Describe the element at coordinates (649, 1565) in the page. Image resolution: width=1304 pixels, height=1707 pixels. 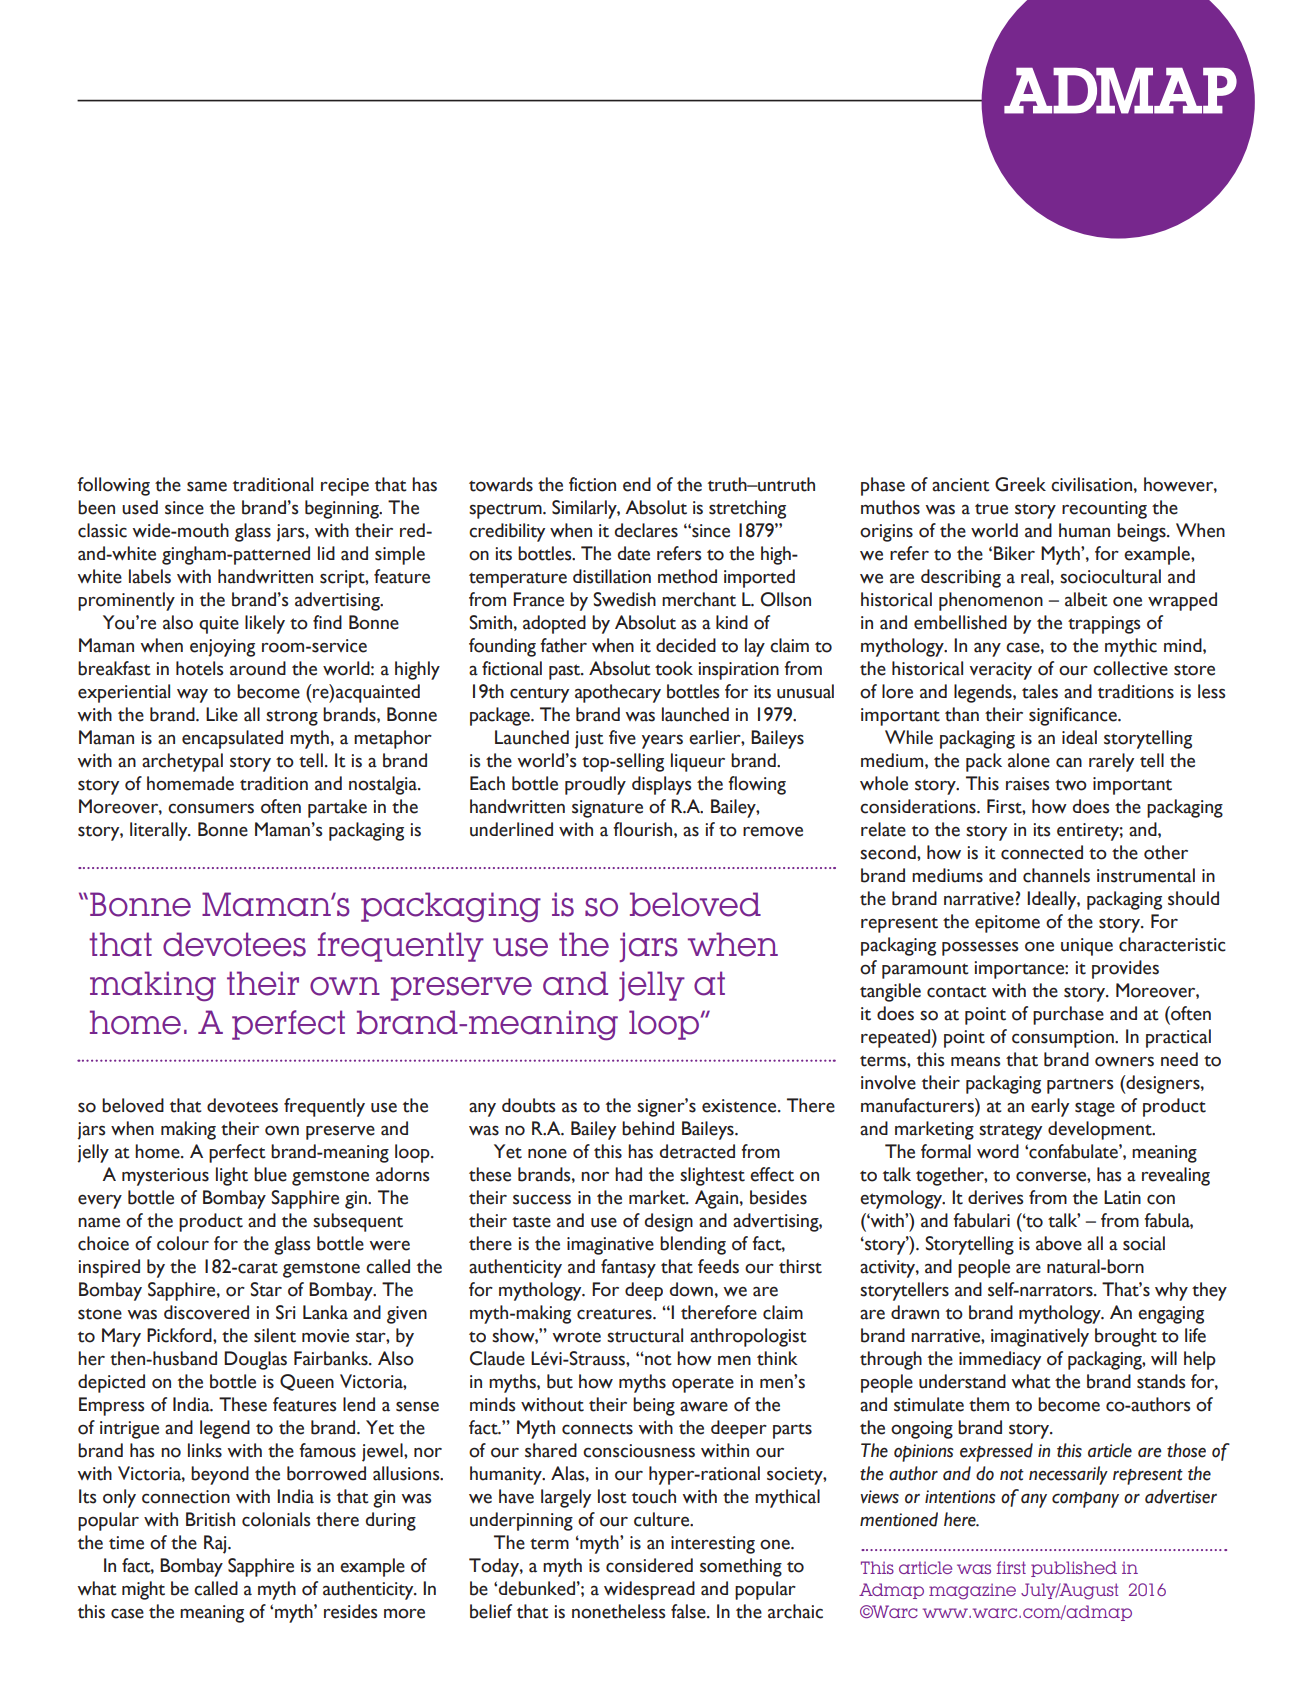
I see `considered` at that location.
